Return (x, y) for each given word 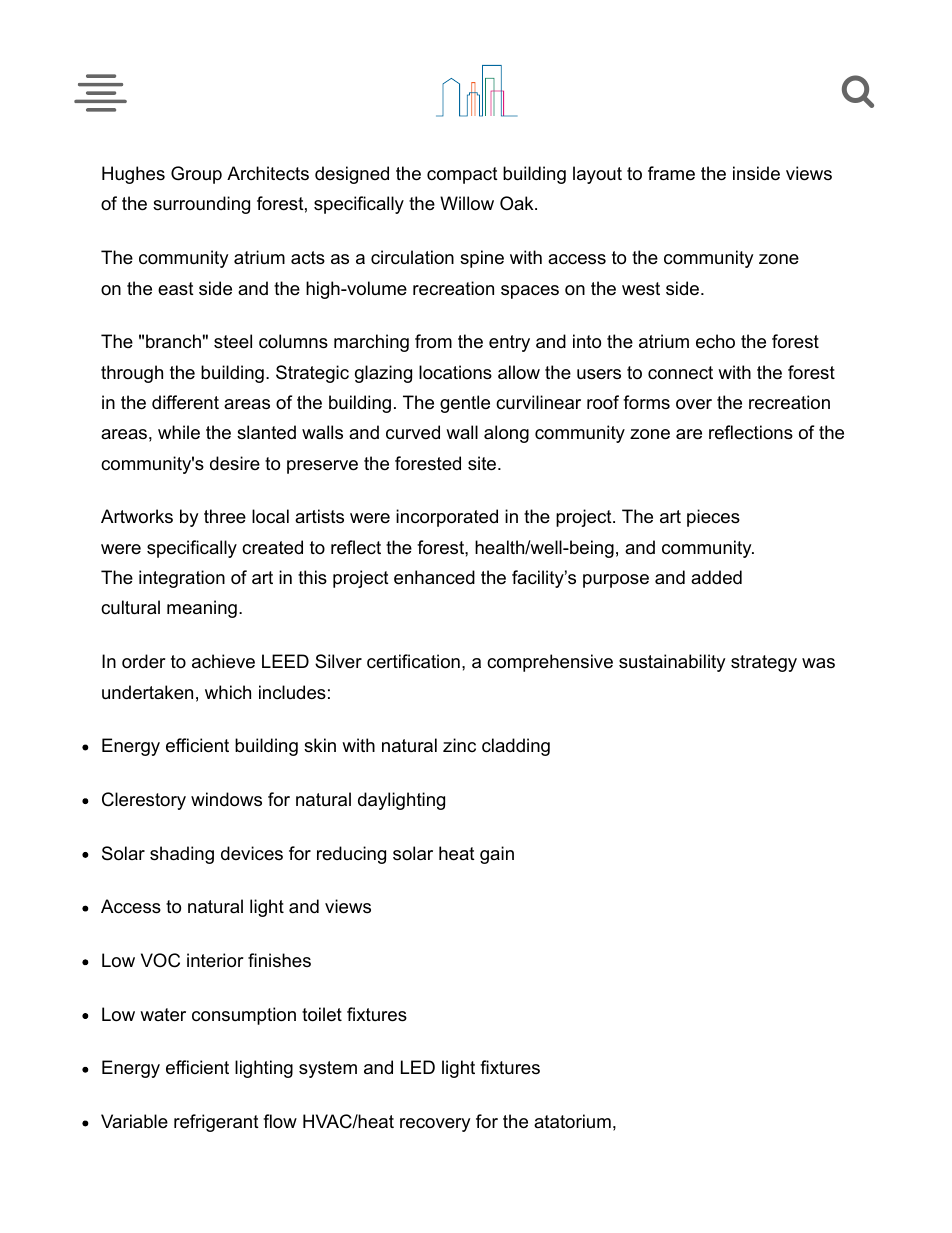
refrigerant (216, 1123)
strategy (764, 663)
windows (226, 799)
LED (418, 1067)
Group (196, 175)
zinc (459, 745)
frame (671, 173)
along (506, 434)
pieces (713, 518)
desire (235, 463)
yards (485, 91)
